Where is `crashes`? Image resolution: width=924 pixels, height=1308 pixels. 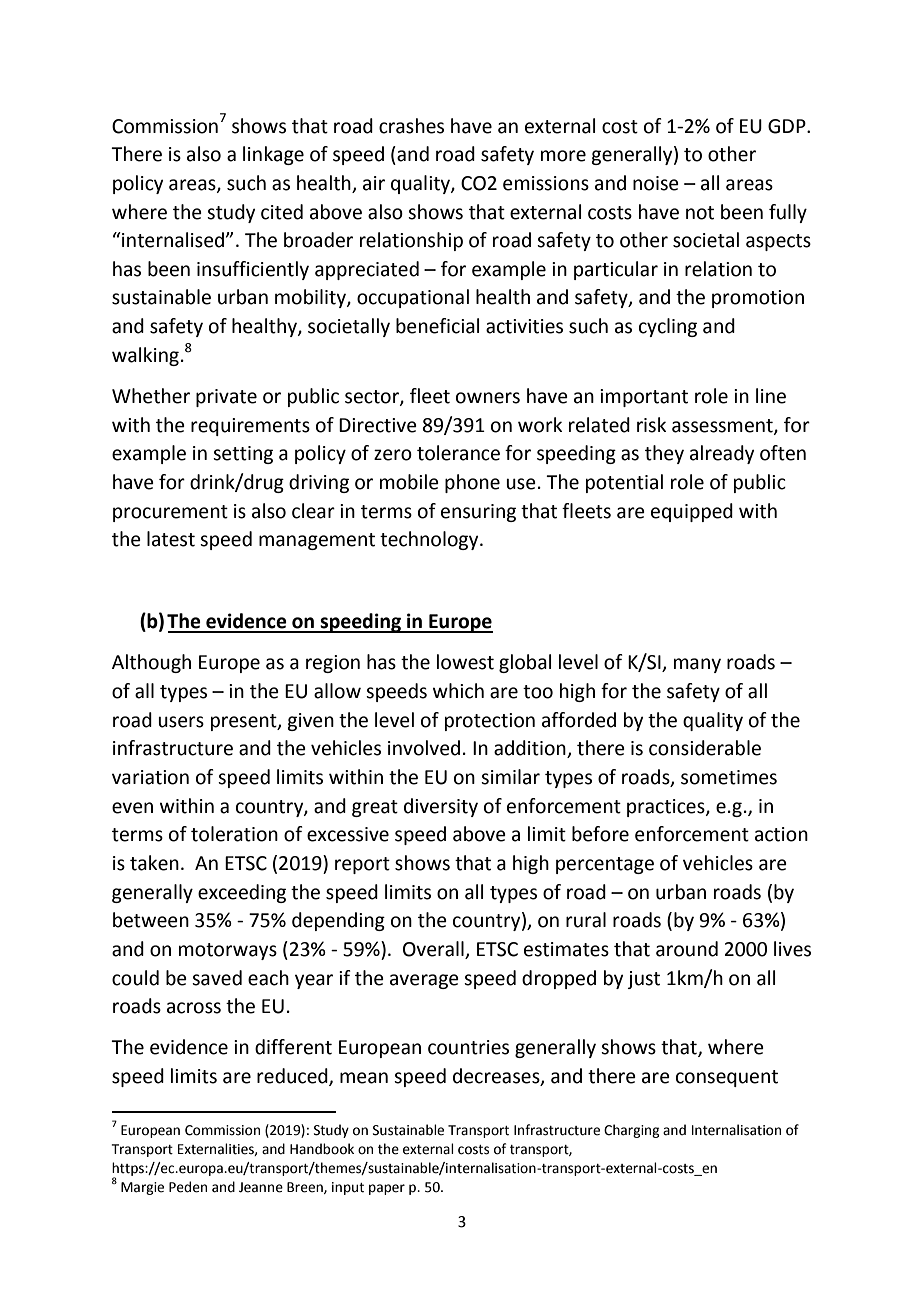 crashes is located at coordinates (411, 126).
